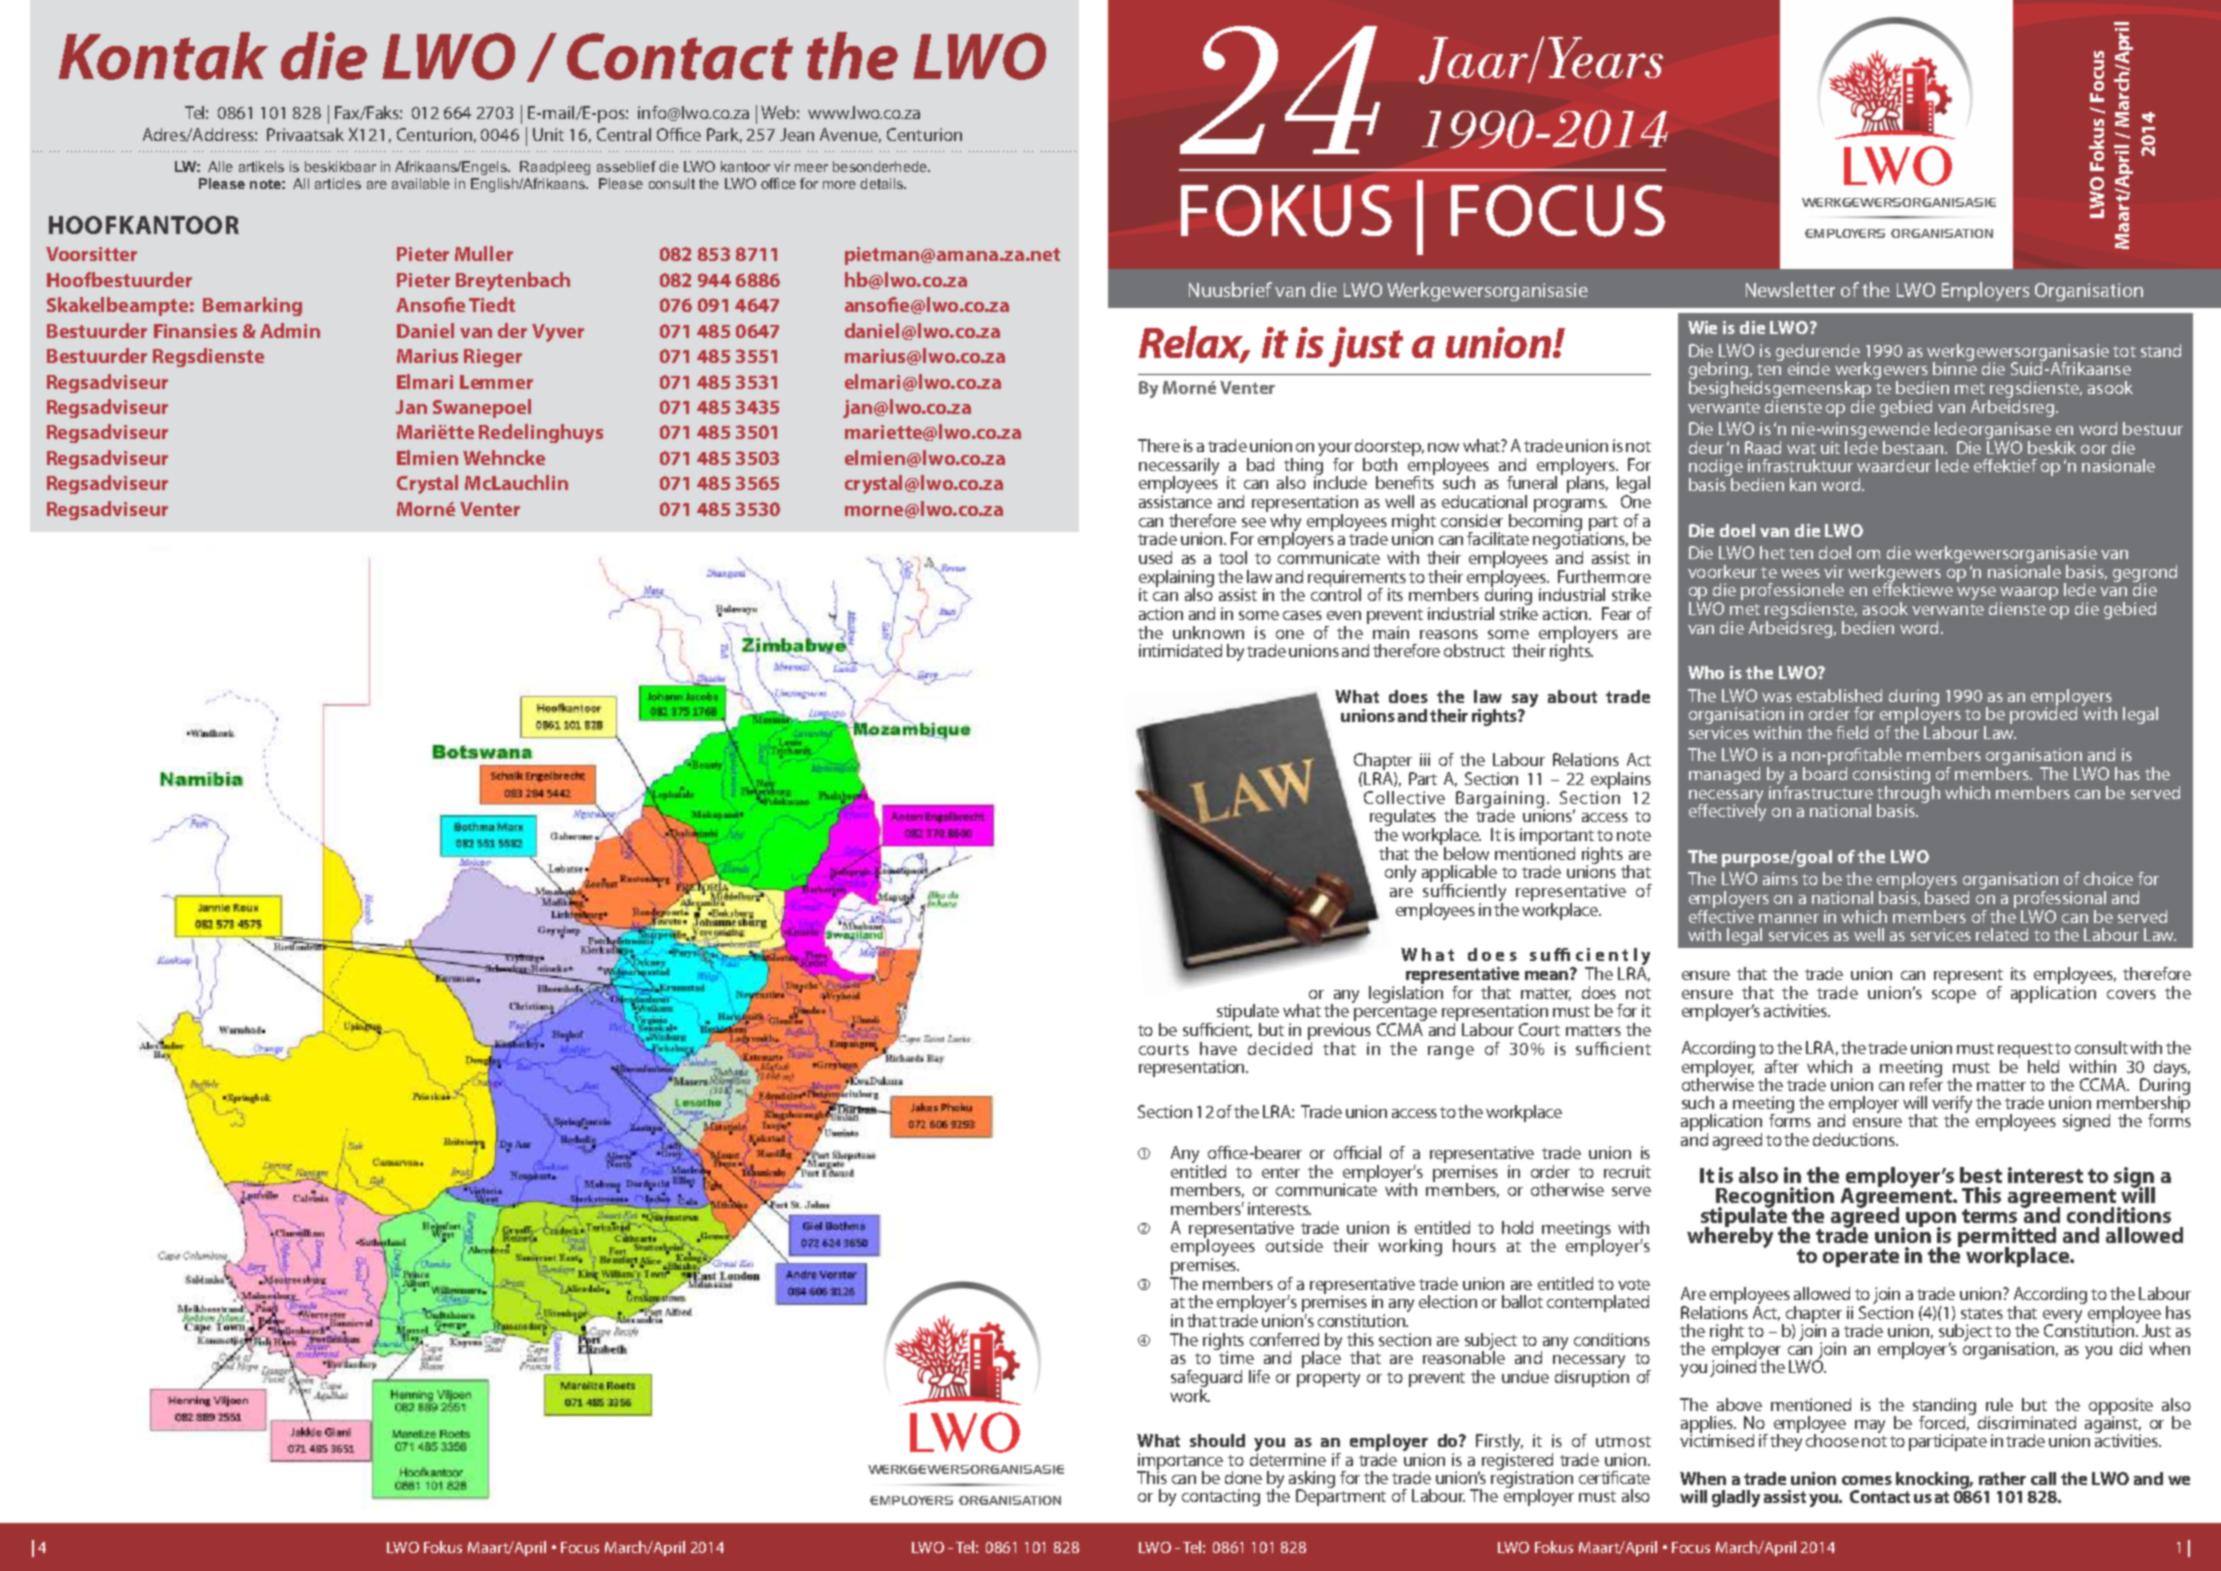  Describe the element at coordinates (882, 183) in the screenshot. I see `details` at that location.
